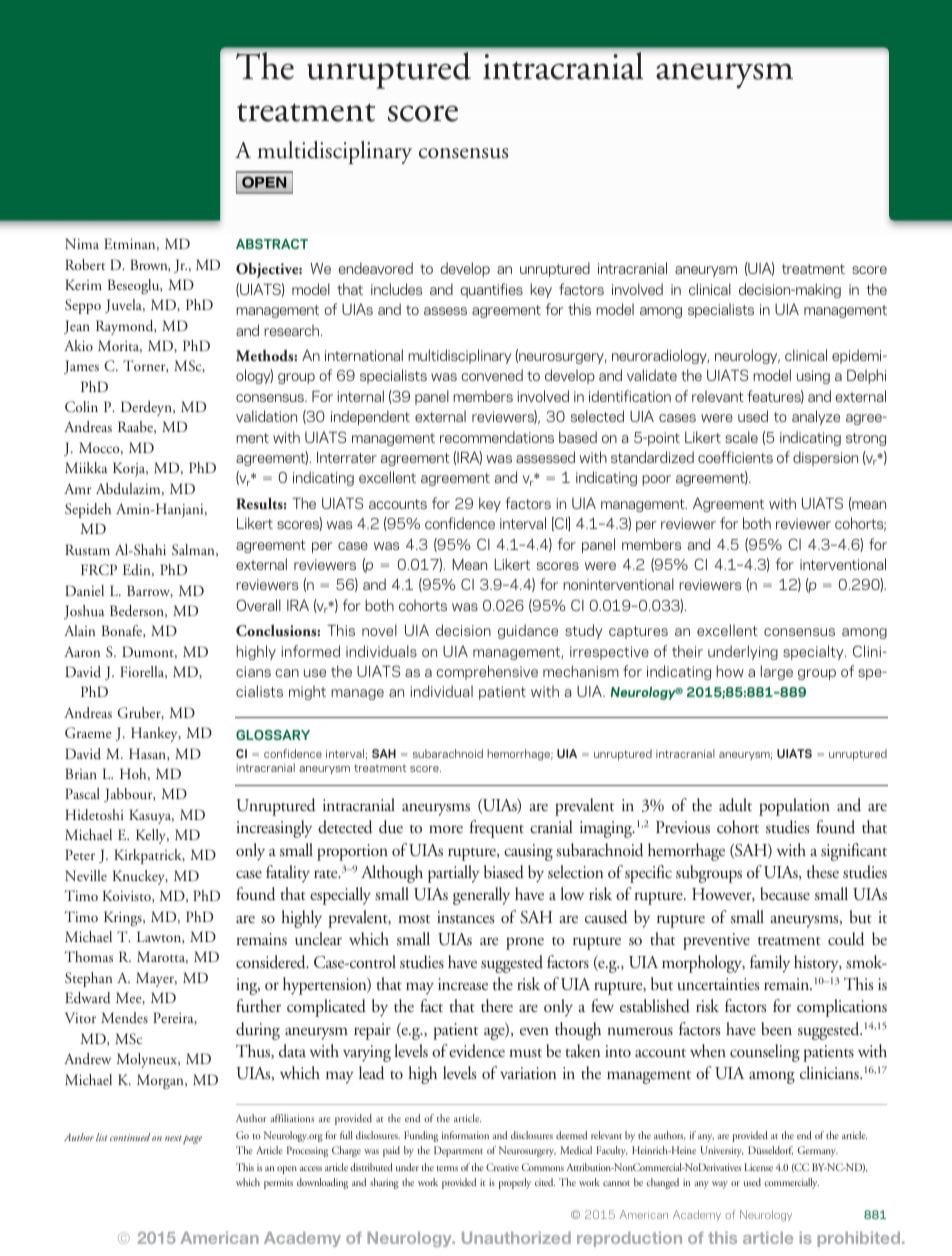 The image size is (952, 1256). What do you see at coordinates (487, 672) in the document?
I see `comprehensive` at bounding box center [487, 672].
